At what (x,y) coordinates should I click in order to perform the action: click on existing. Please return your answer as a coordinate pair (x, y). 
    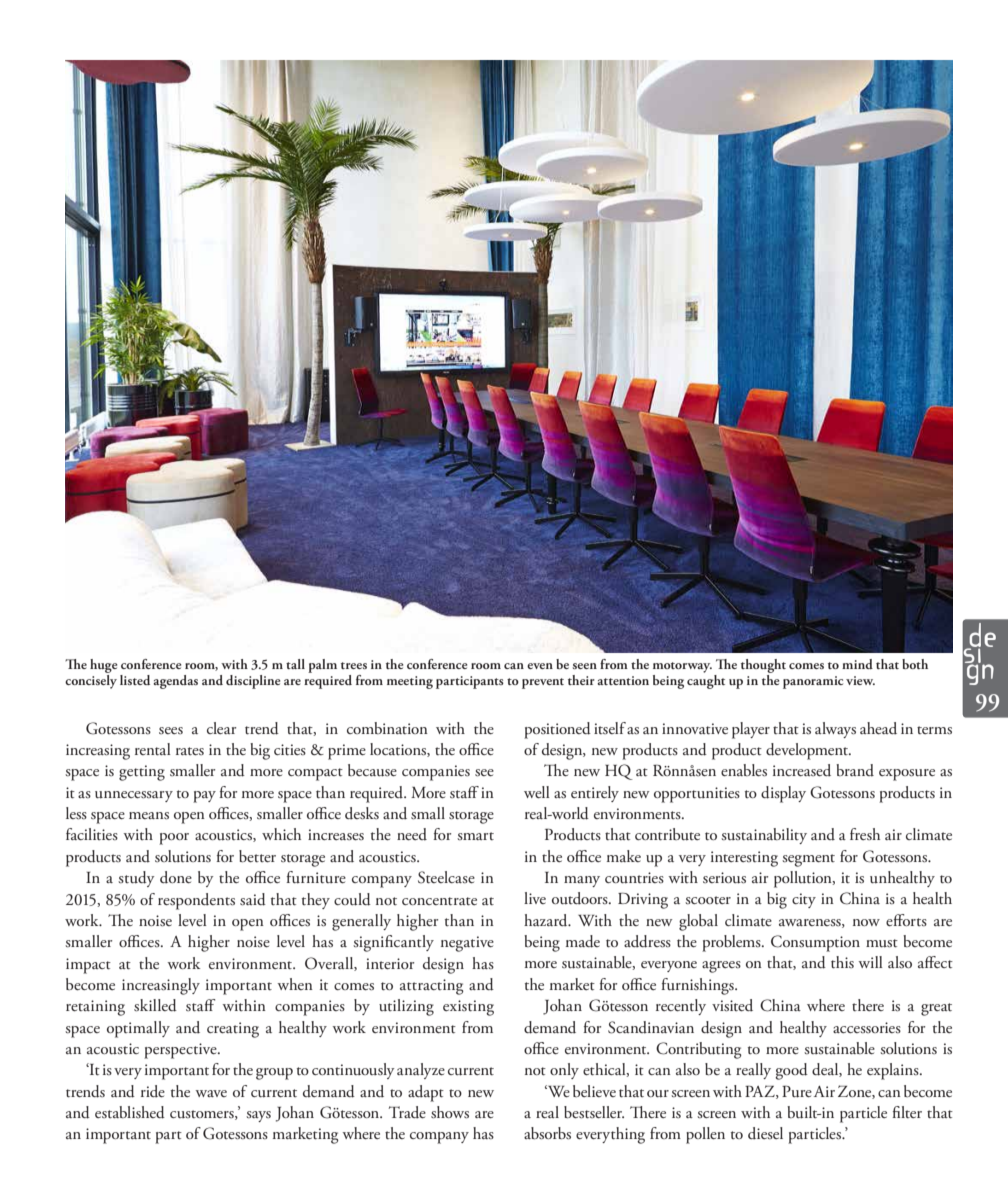
    Looking at the image, I should click on (468, 1008).
